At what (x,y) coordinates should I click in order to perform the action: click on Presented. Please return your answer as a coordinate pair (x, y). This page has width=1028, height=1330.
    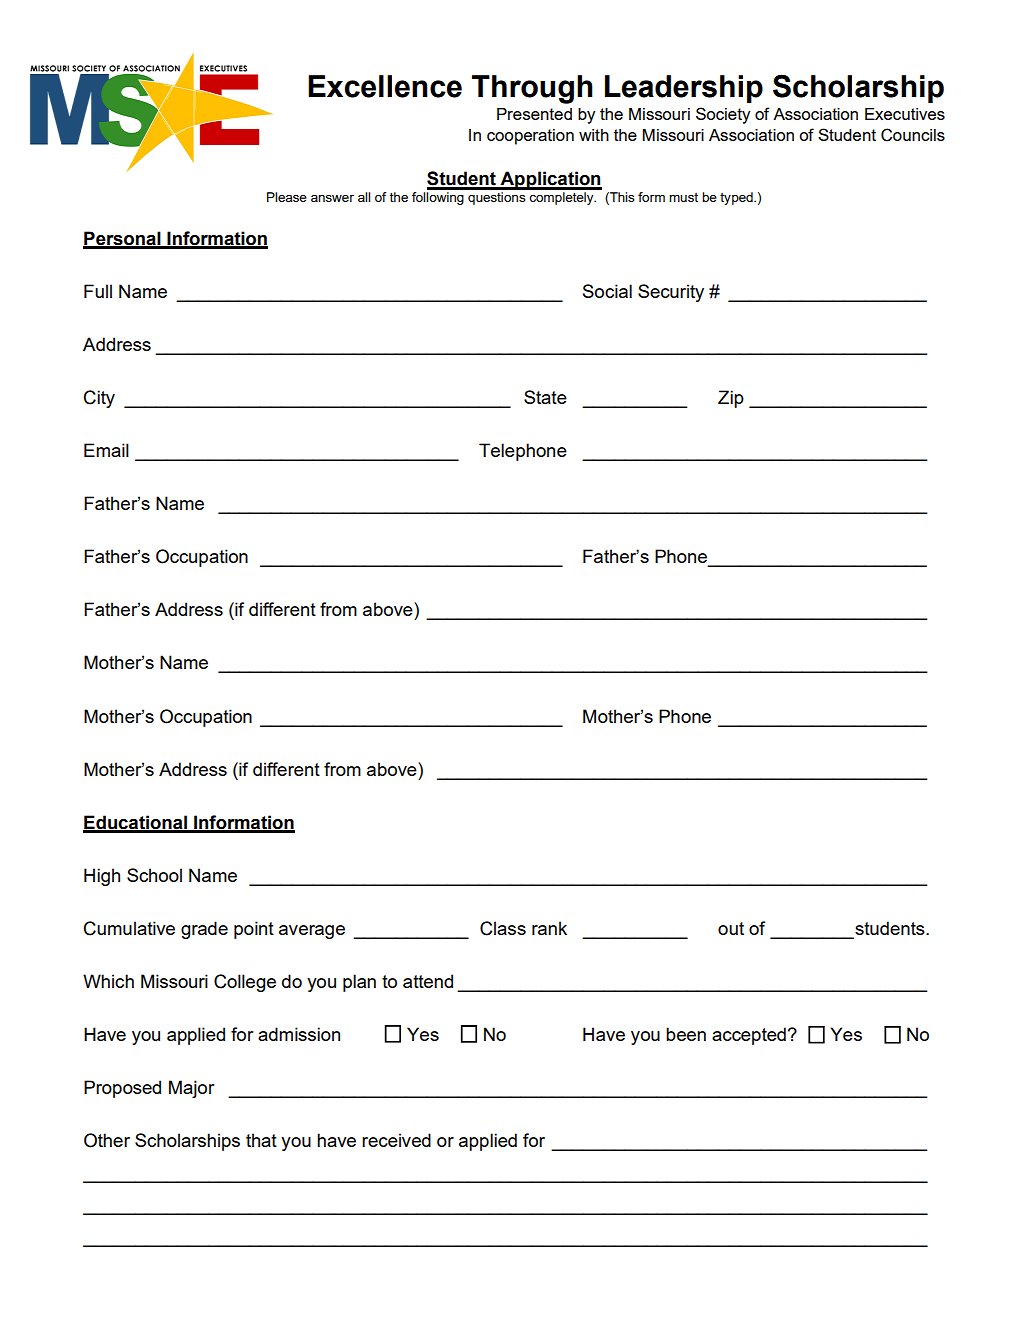
    Looking at the image, I should click on (534, 114).
